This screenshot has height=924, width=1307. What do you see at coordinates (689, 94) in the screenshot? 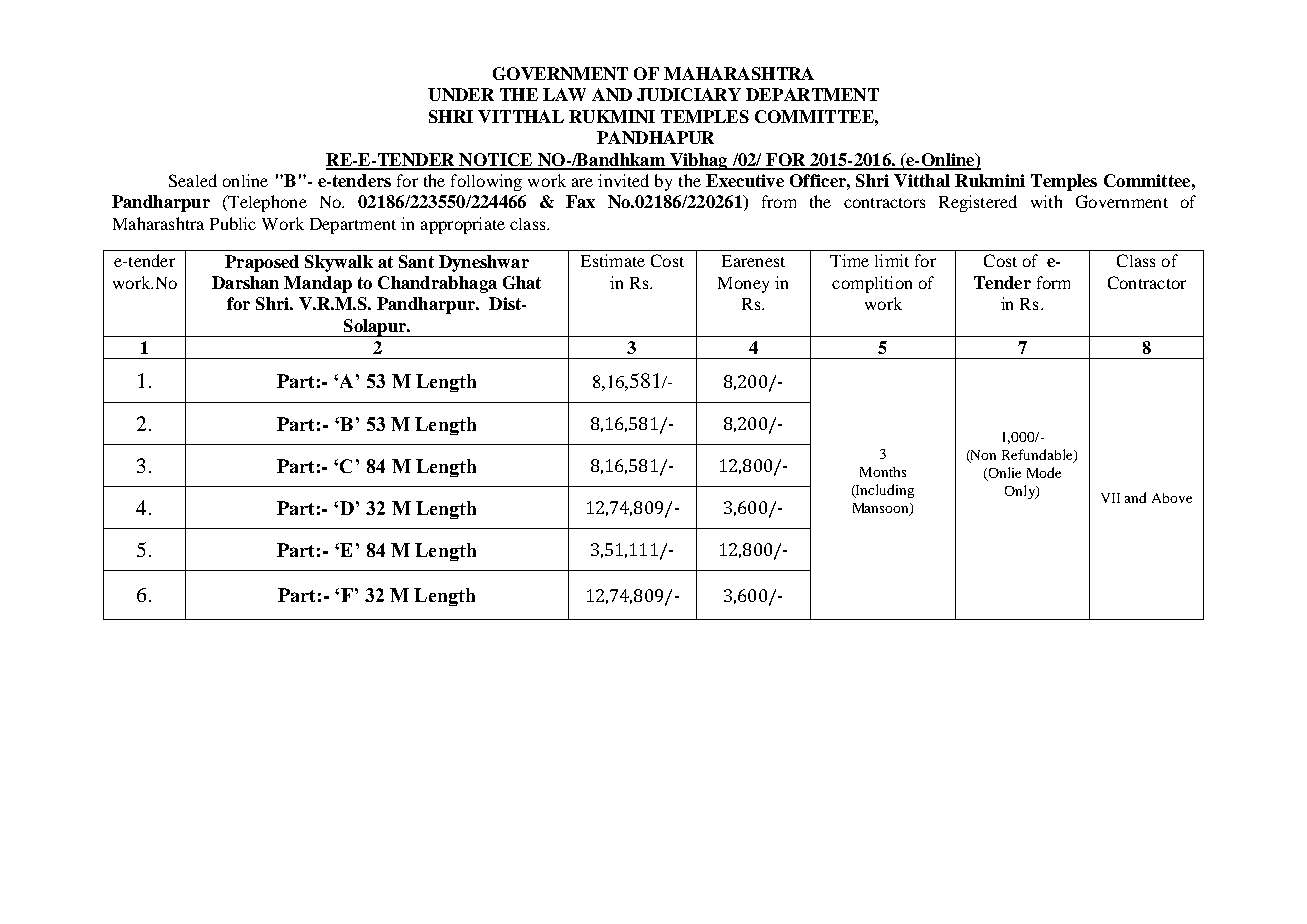
I see `JUDICIARY` at bounding box center [689, 94].
